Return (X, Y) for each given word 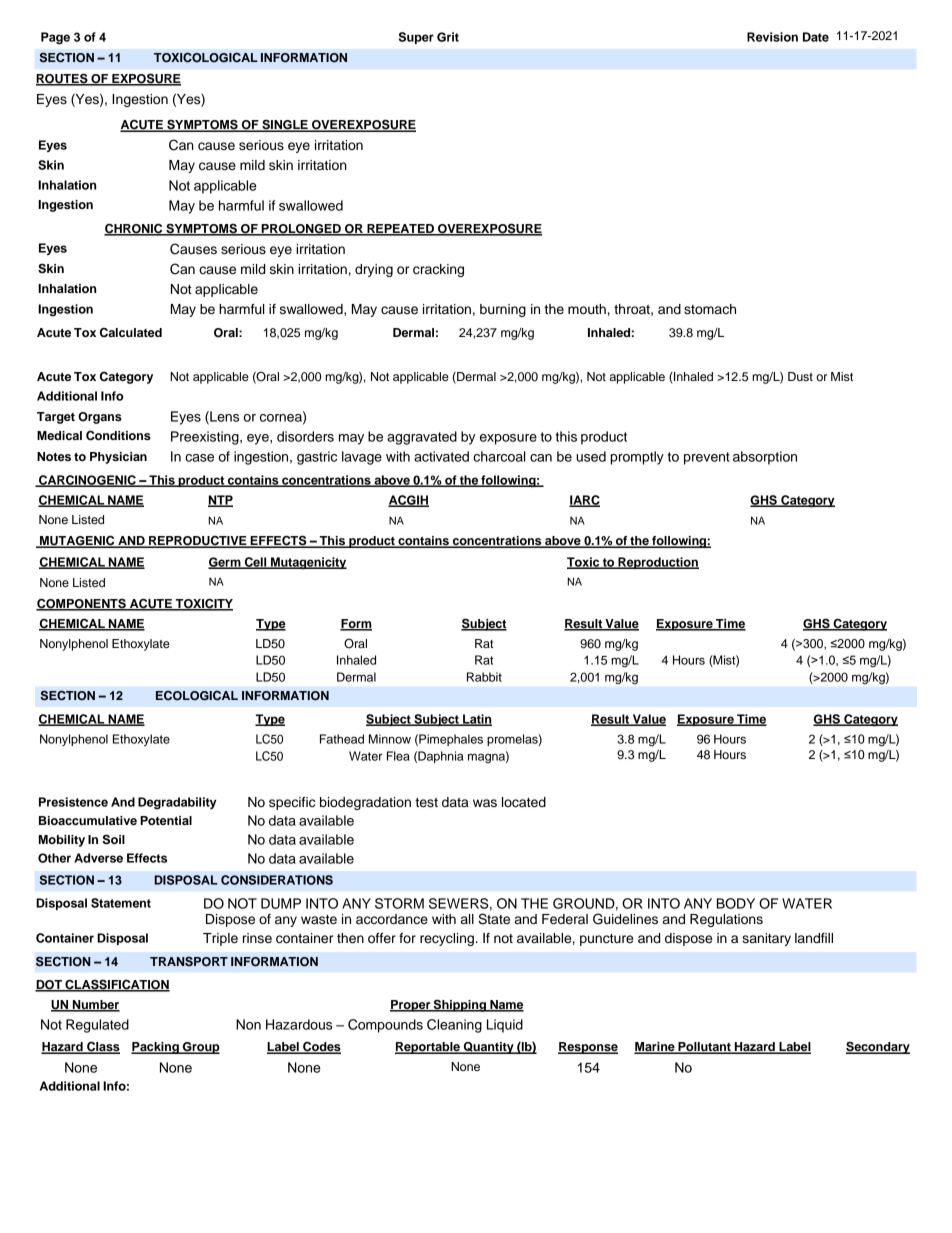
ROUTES (63, 79)
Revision (772, 37)
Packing (156, 1048)
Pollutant (704, 1048)
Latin (476, 720)
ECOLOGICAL (197, 696)
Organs (100, 418)
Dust (800, 376)
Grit (448, 37)
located (524, 802)
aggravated (422, 438)
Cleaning (454, 1026)
